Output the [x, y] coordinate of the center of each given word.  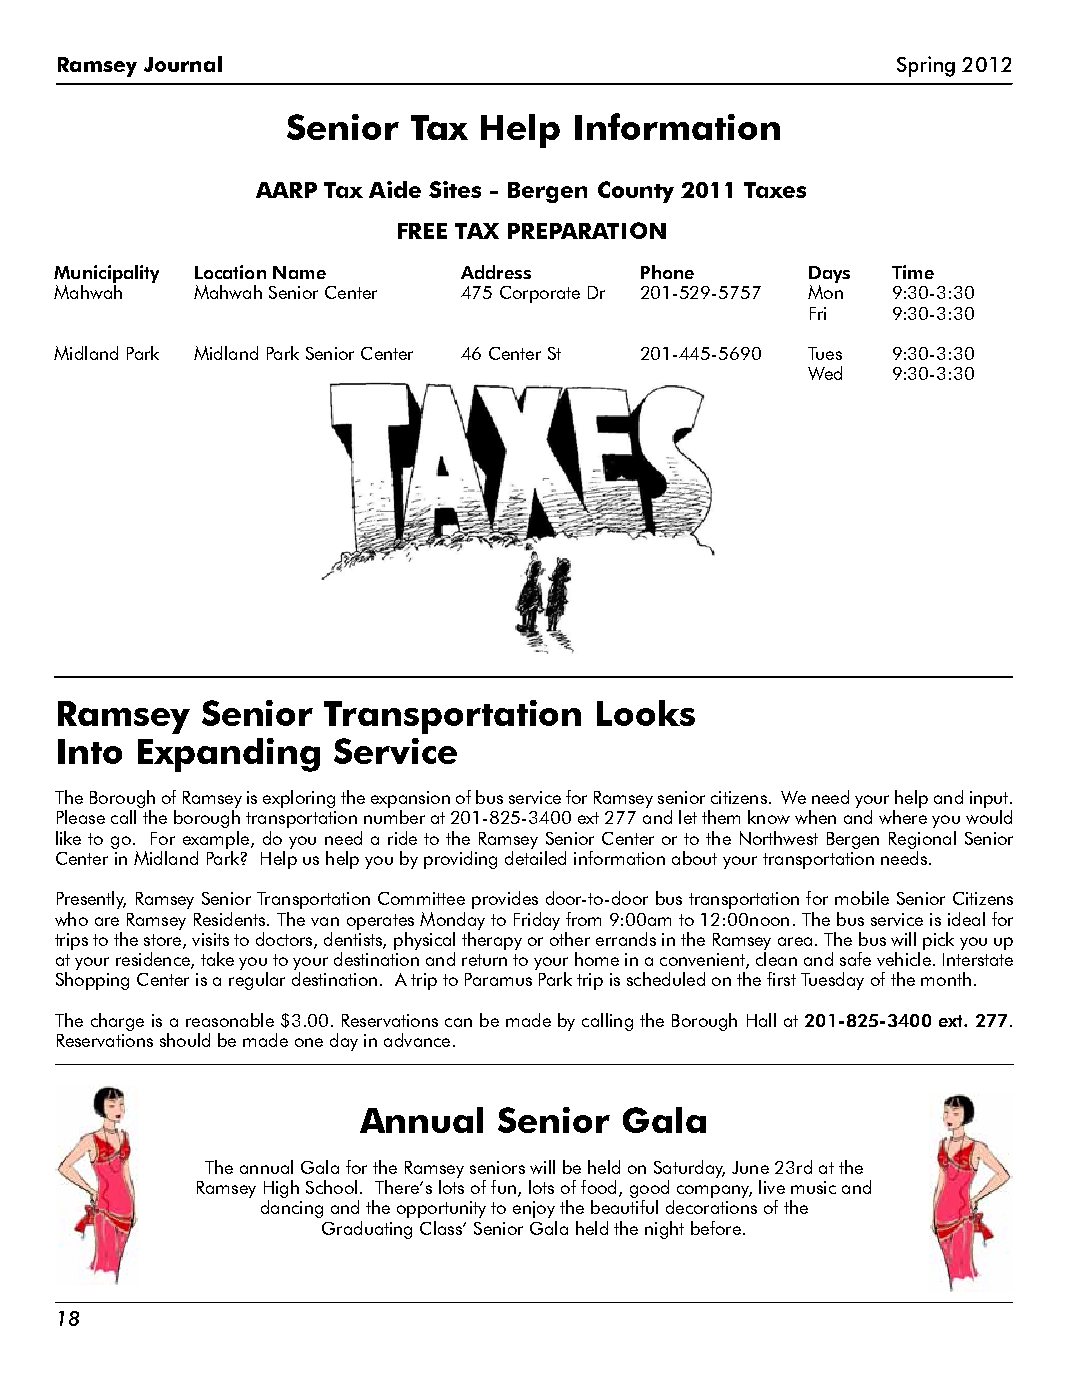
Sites [455, 189]
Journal [183, 64]
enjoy [534, 1209]
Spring [926, 66]
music [813, 1187]
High [281, 1189]
